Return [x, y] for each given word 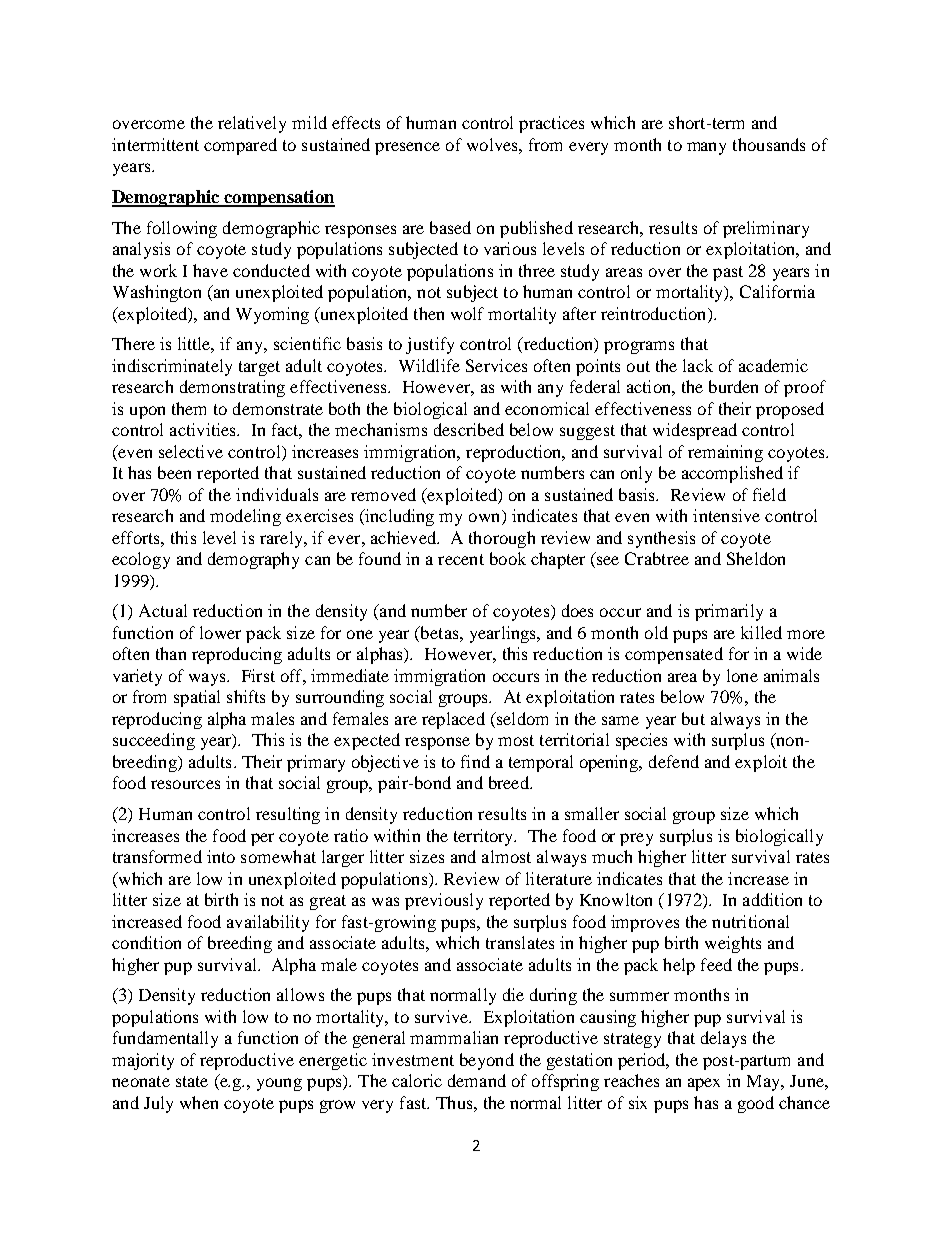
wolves [493, 144]
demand [477, 1080]
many [706, 148]
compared [240, 146]
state [192, 1081]
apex [704, 1084]
